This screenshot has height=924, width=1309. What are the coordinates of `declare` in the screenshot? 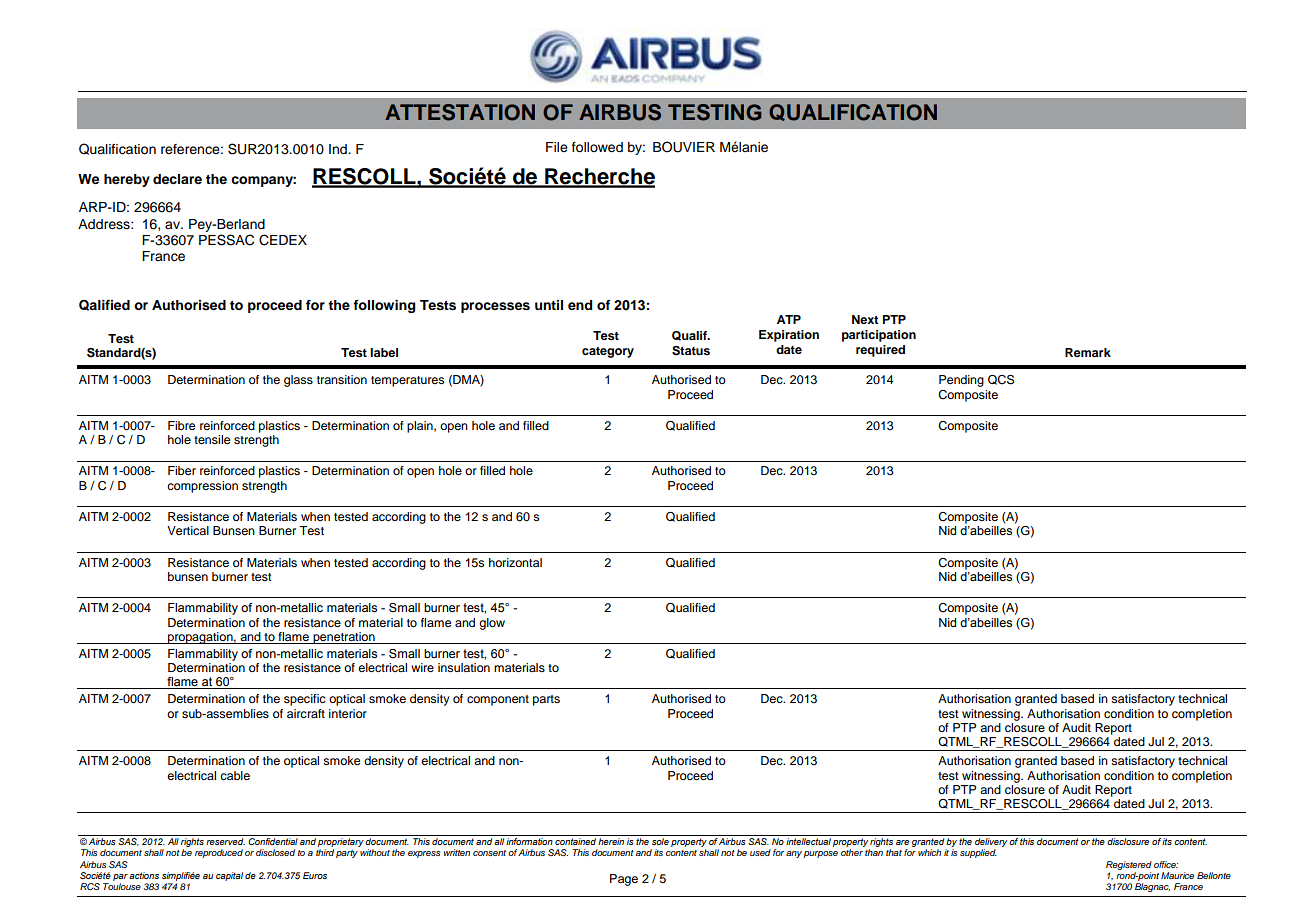 It's located at (177, 179).
